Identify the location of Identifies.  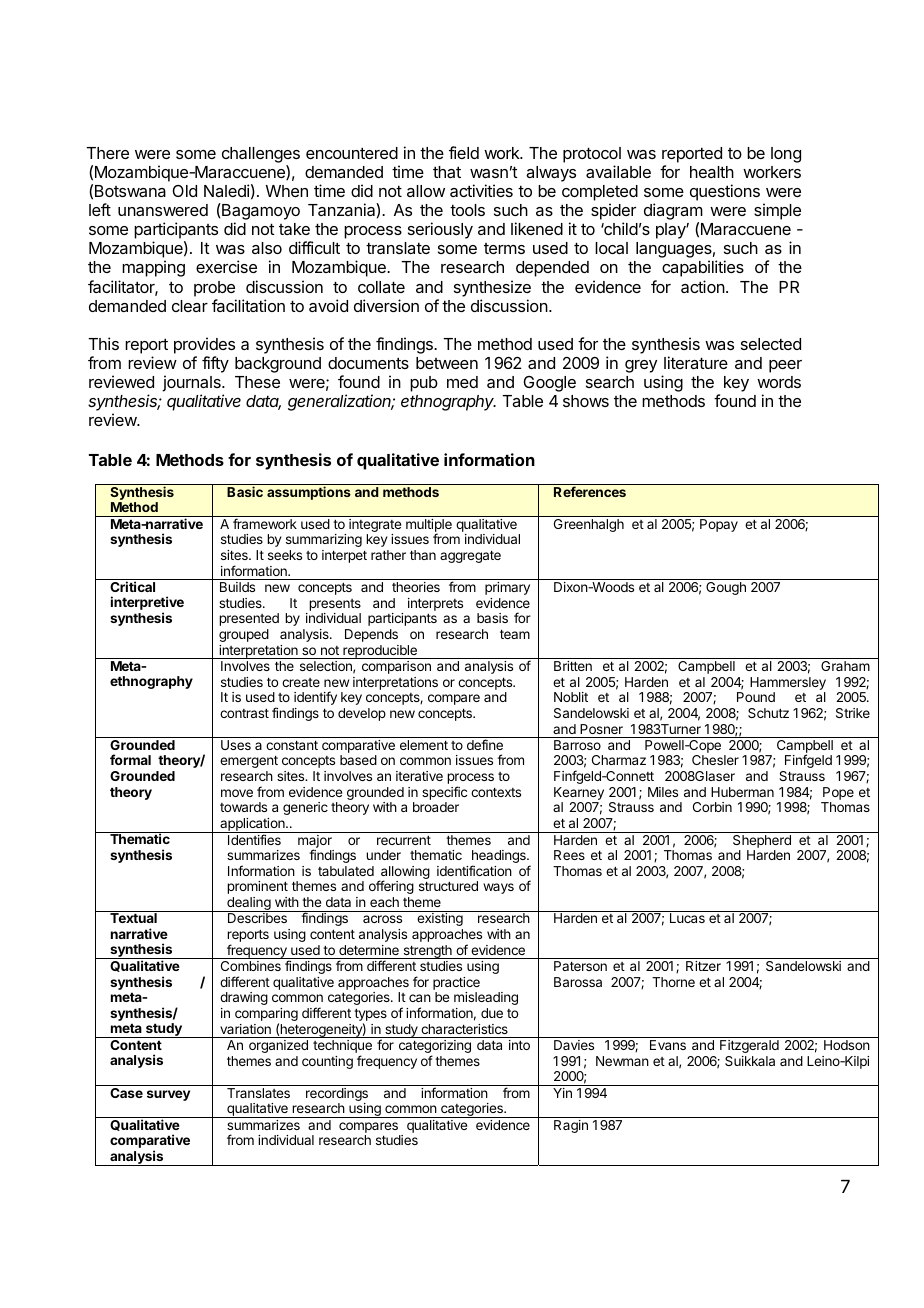
(254, 839).
